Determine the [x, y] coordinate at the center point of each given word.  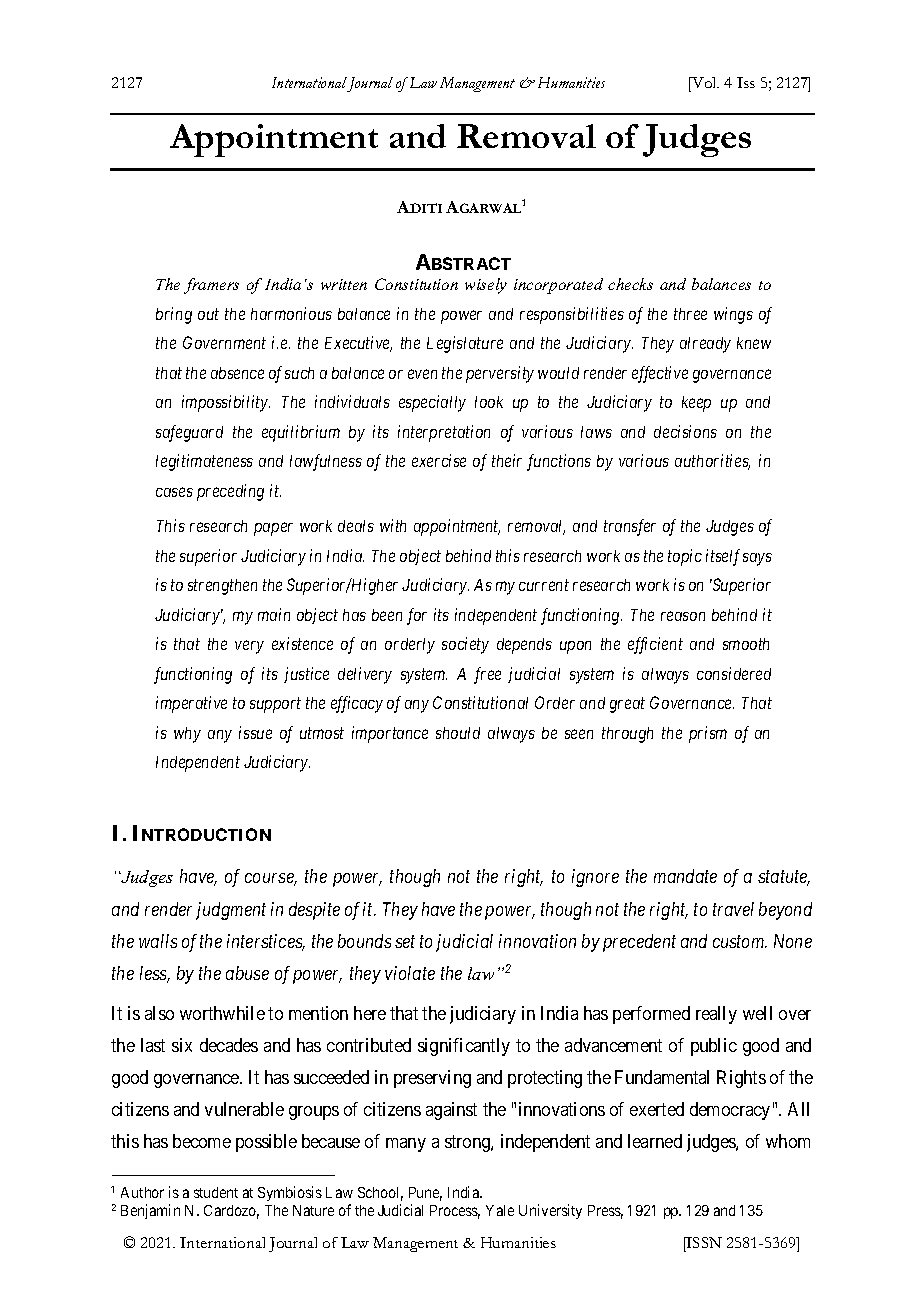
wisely [486, 286]
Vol [704, 84]
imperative [191, 704]
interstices [266, 942]
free [487, 675]
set [405, 941]
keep [696, 404]
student [216, 1192]
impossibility [226, 403]
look [489, 402]
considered [734, 673]
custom [740, 941]
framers [211, 286]
